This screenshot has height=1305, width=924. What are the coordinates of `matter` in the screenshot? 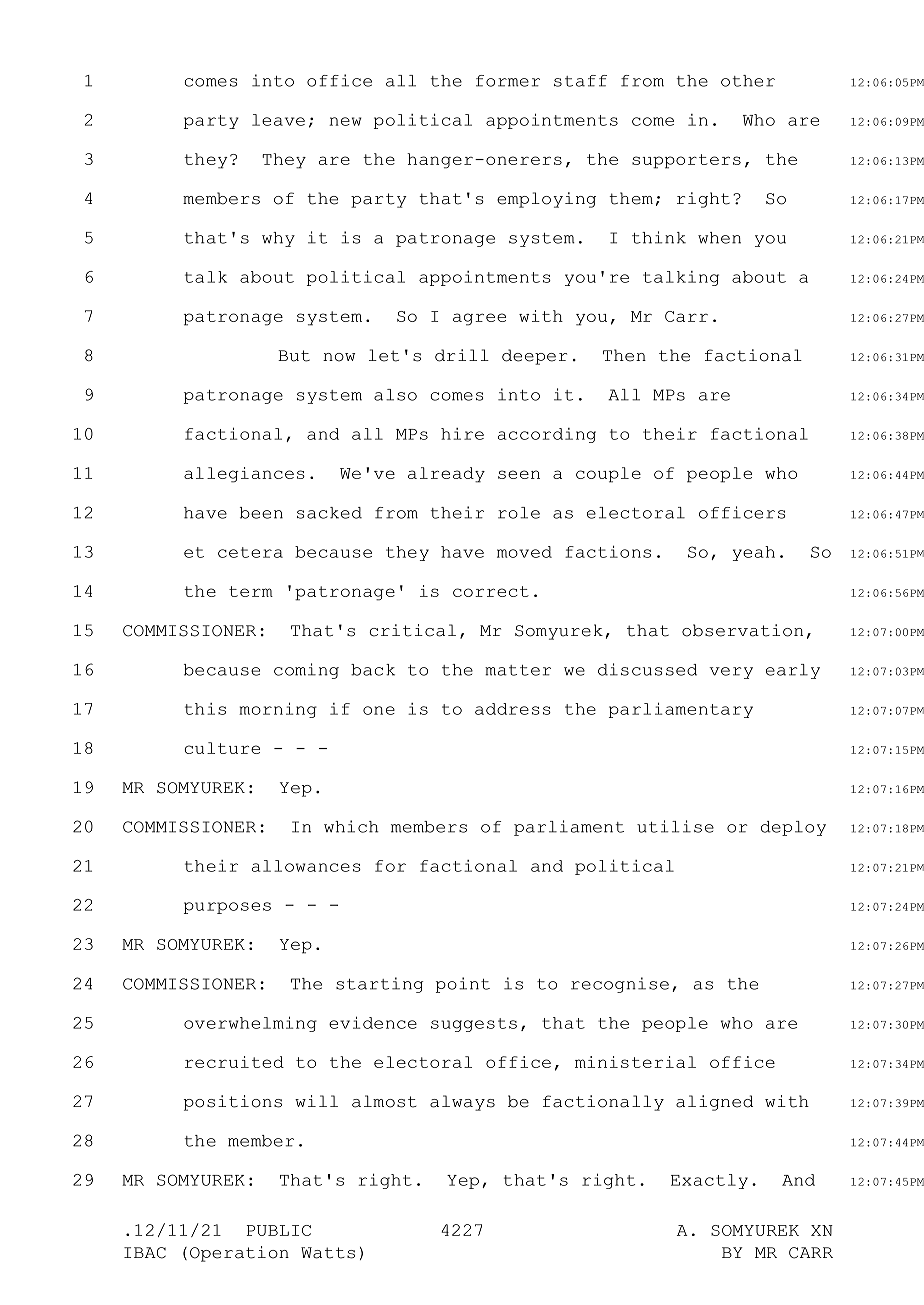 It's located at (518, 670).
